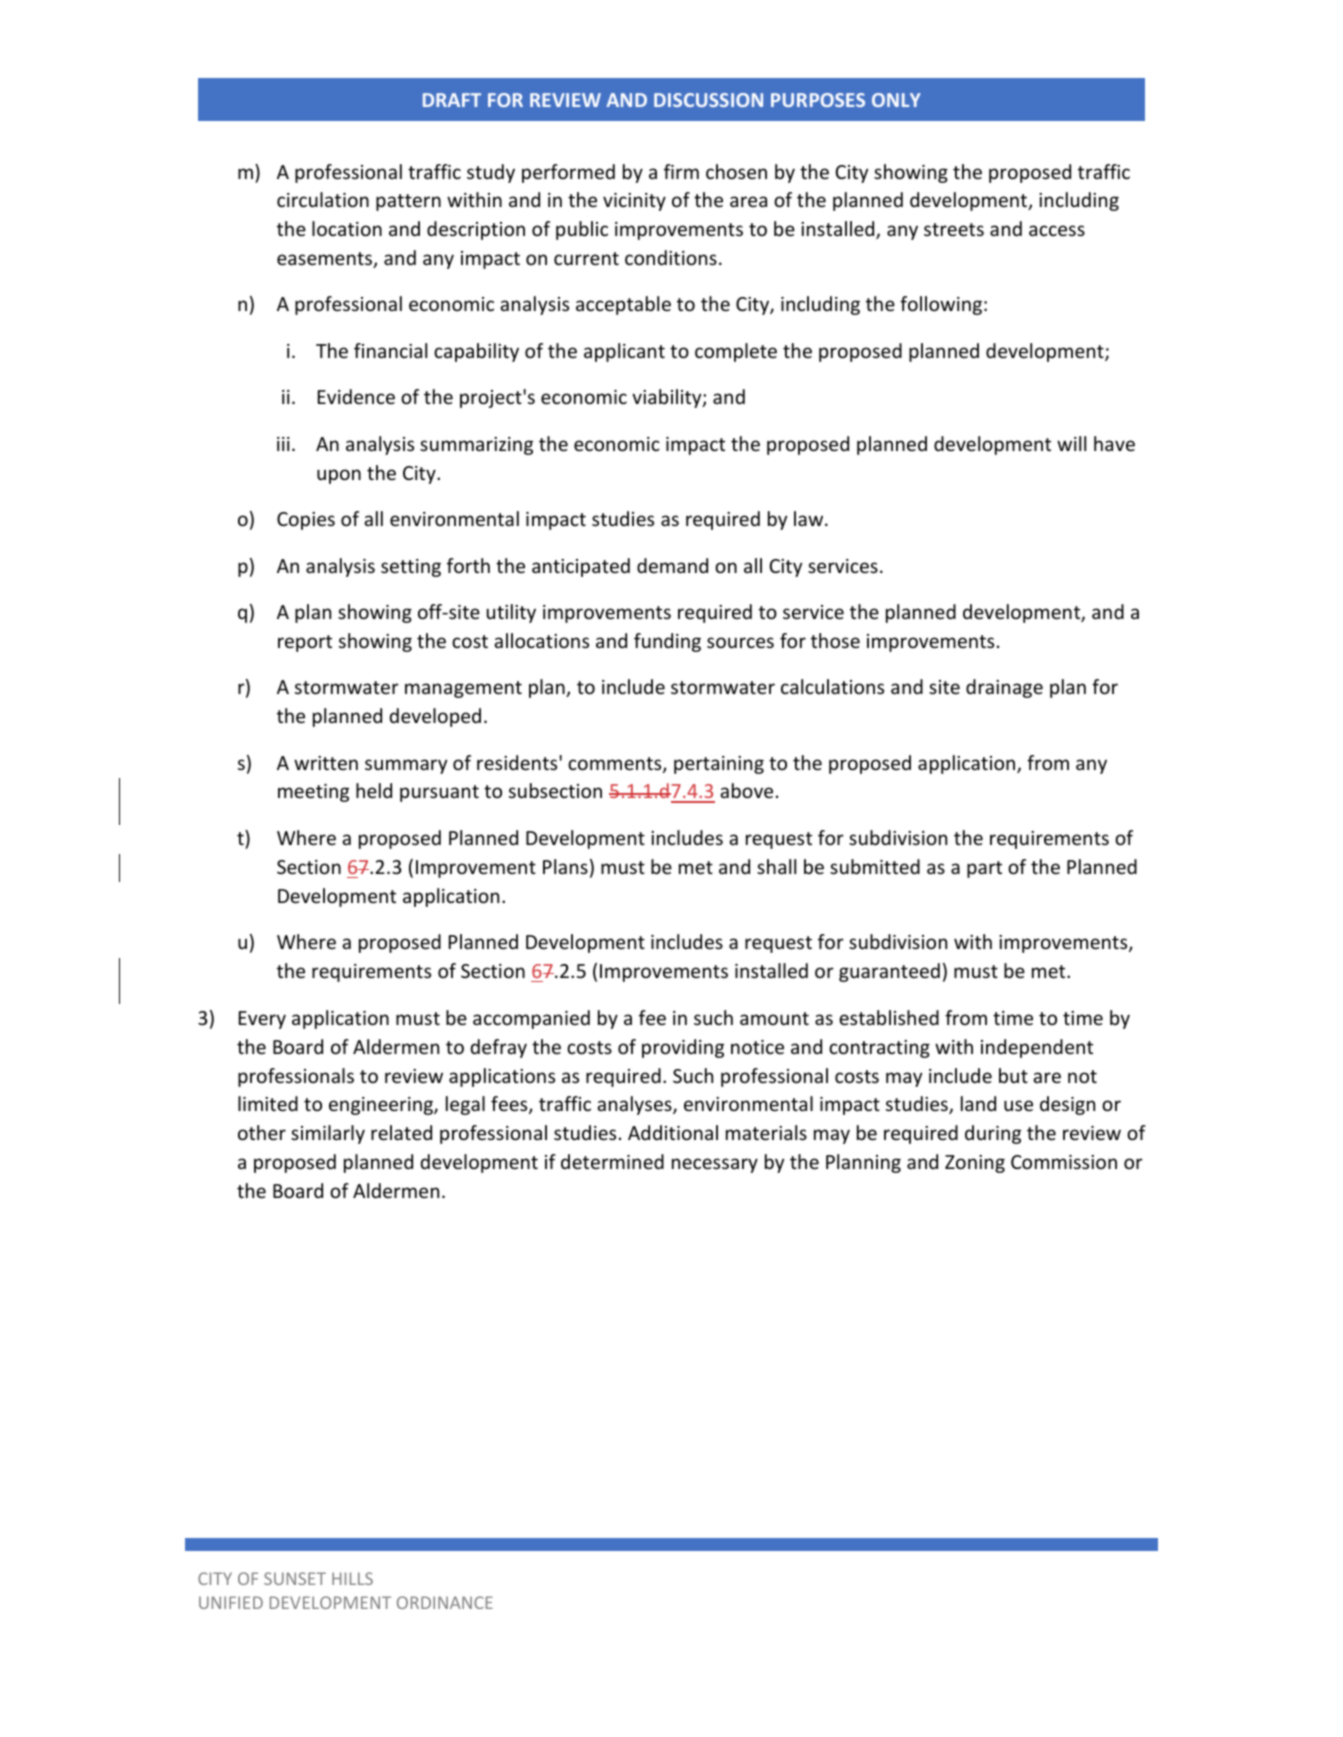  What do you see at coordinates (323, 199) in the screenshot?
I see `circulation` at bounding box center [323, 199].
